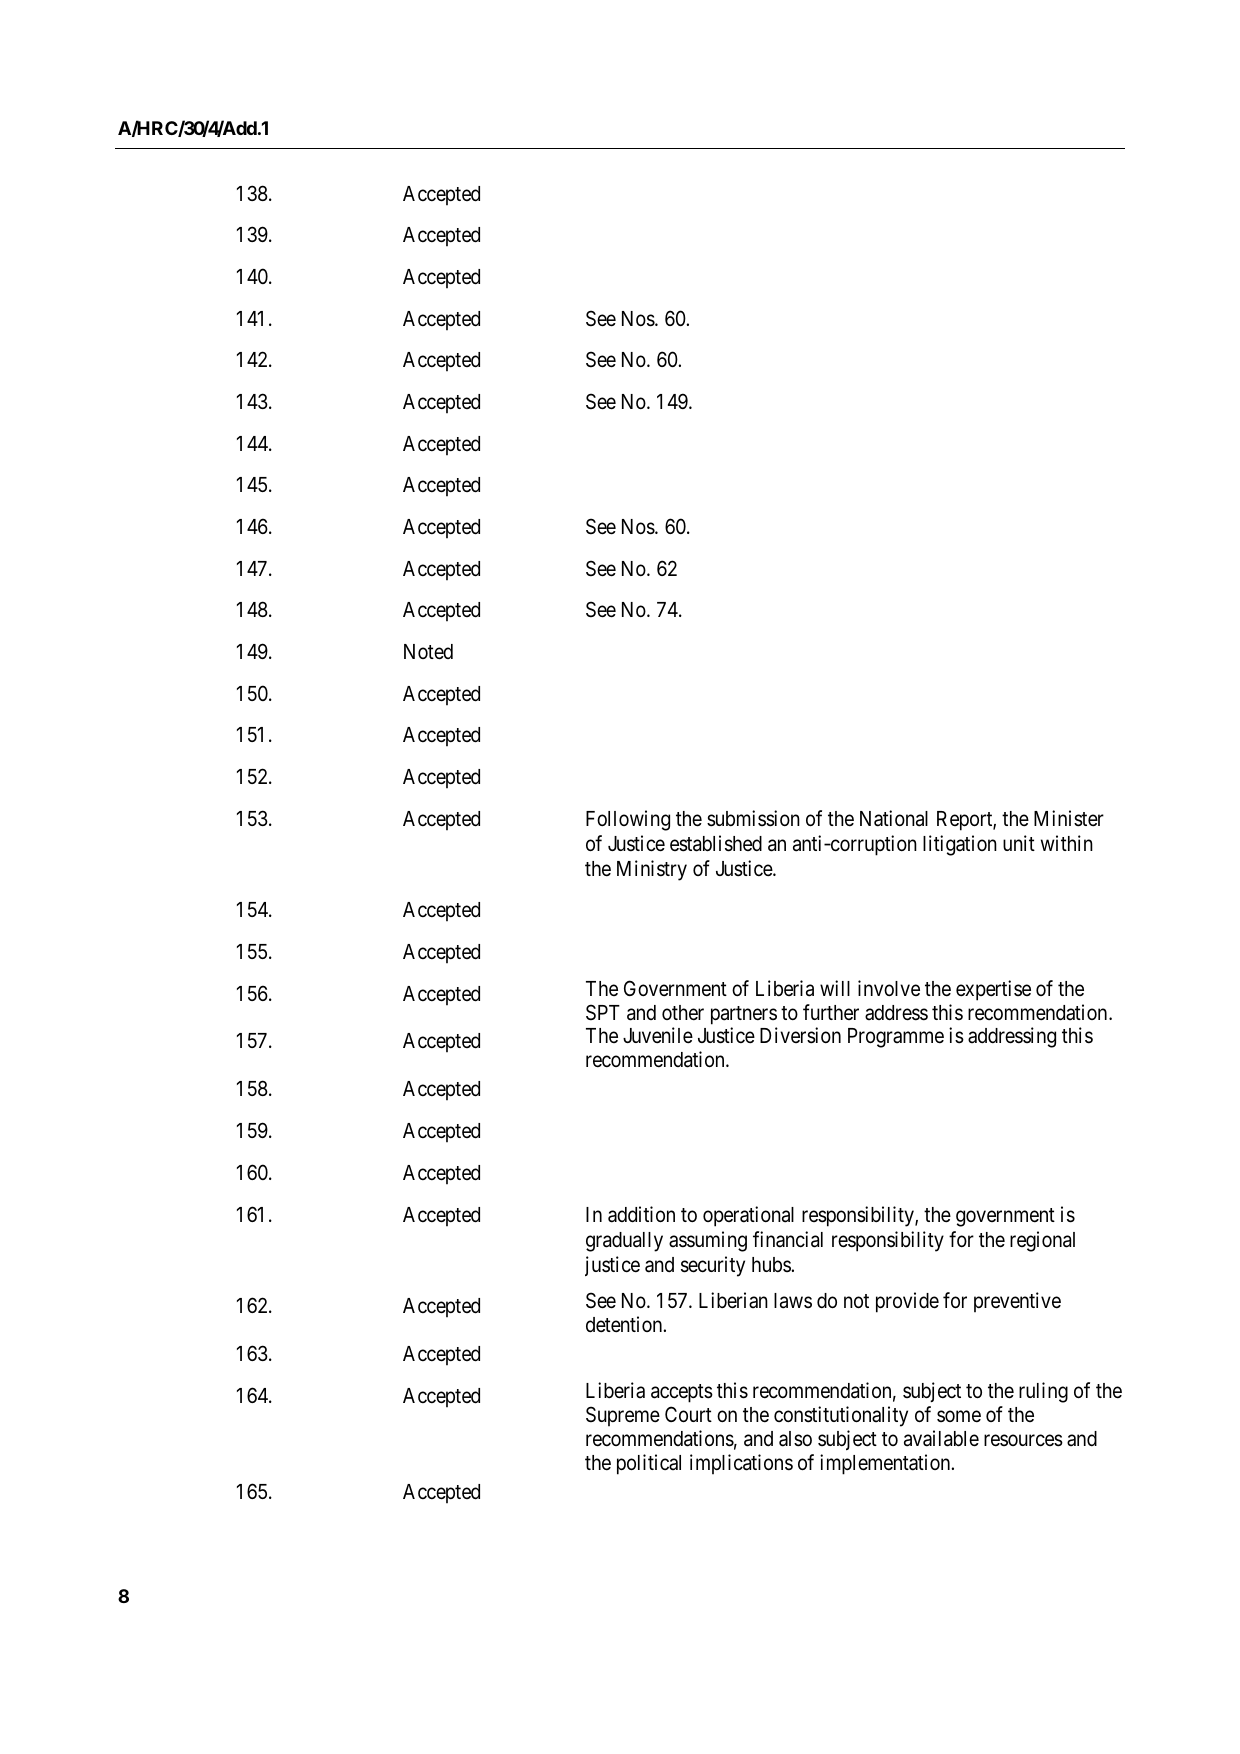 This image has height=1754, width=1240. What do you see at coordinates (1042, 1241) in the image?
I see `regional` at bounding box center [1042, 1241].
